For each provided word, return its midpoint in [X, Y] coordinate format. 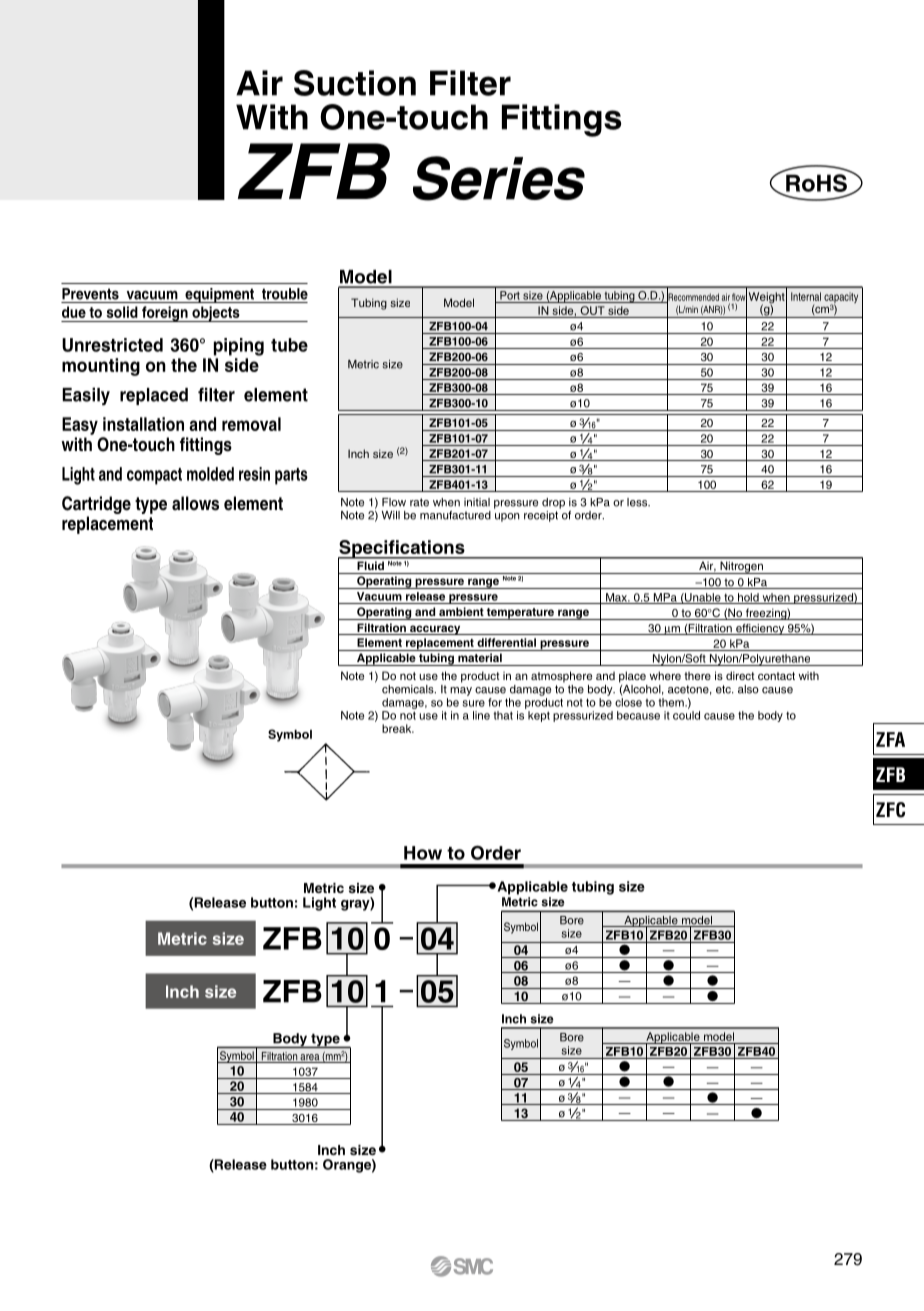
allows [195, 503]
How [423, 853]
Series [499, 178]
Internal [806, 296]
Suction [355, 83]
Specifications [402, 550]
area [310, 1058]
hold [748, 598]
